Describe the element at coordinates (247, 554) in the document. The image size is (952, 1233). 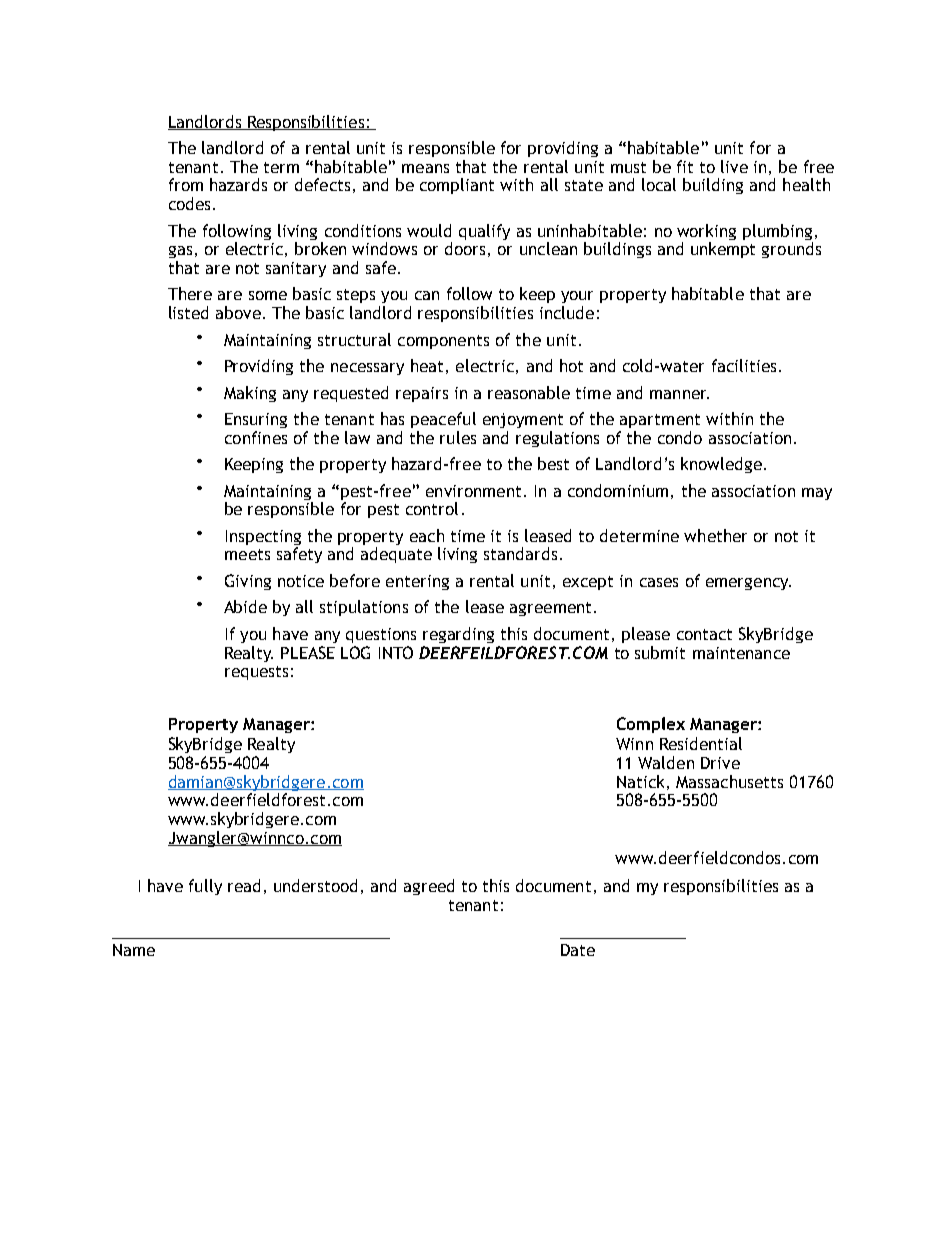
I see `meets` at that location.
